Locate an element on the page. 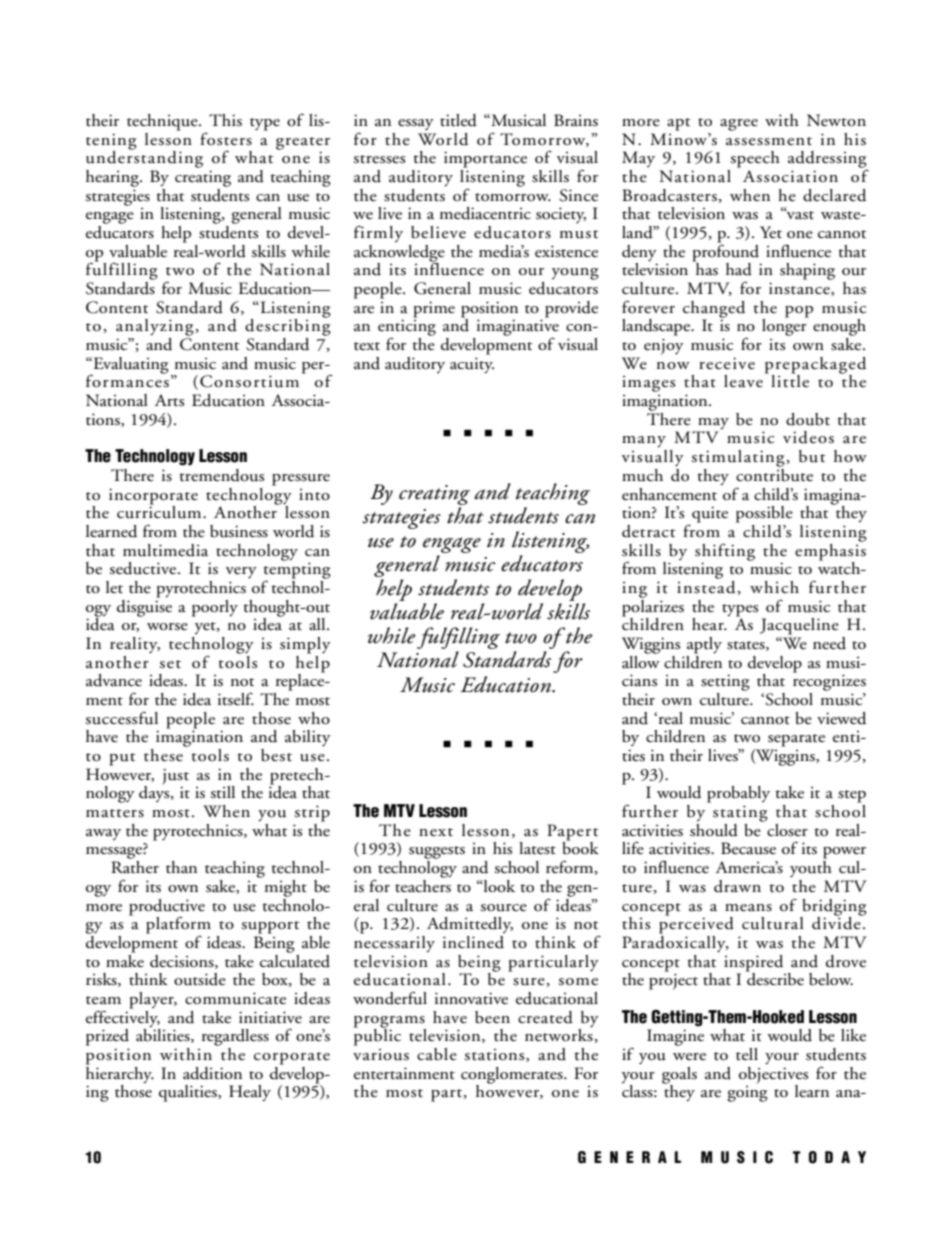  Because is located at coordinates (748, 848).
